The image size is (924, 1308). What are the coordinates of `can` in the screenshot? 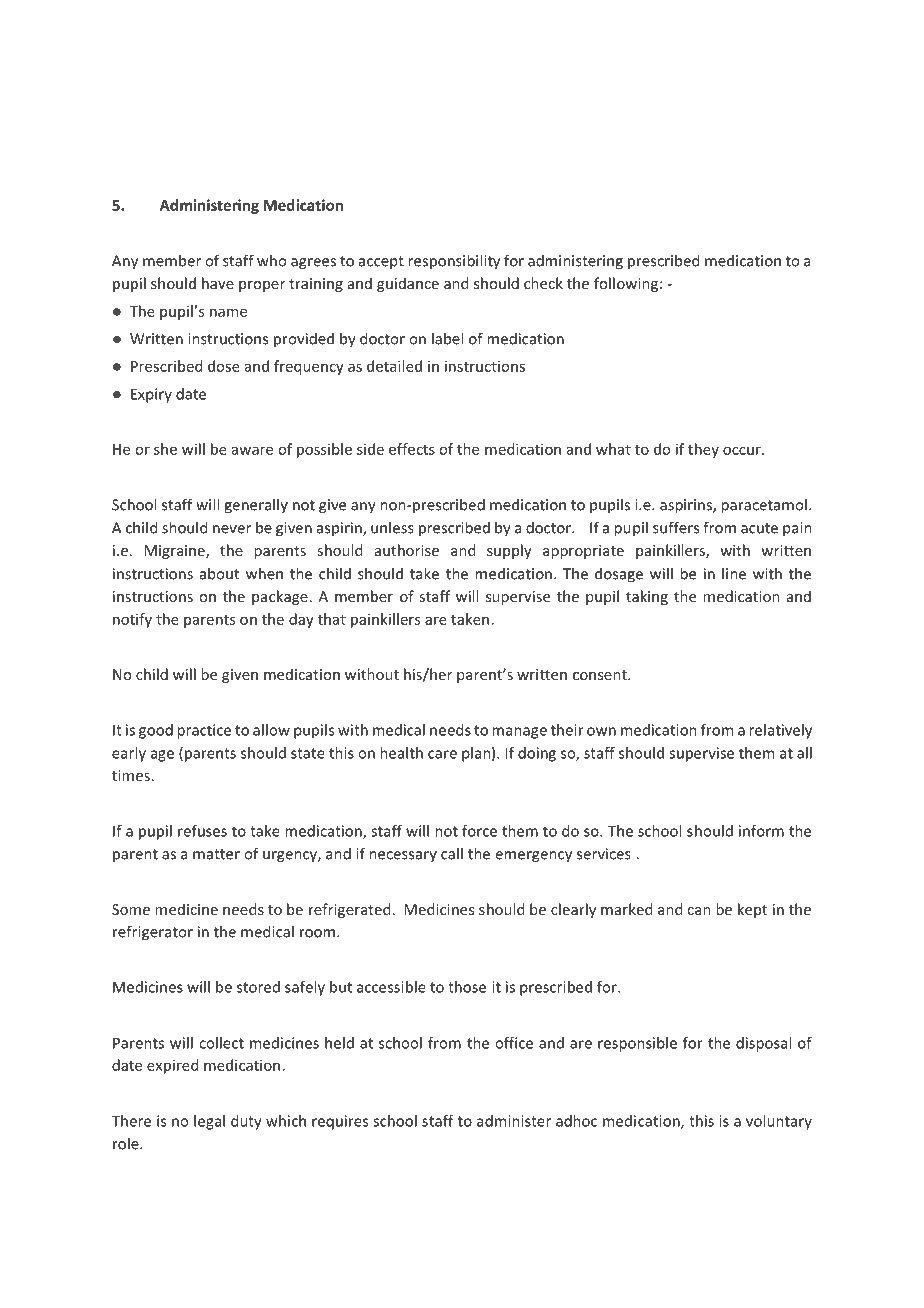 It's located at (699, 911).
